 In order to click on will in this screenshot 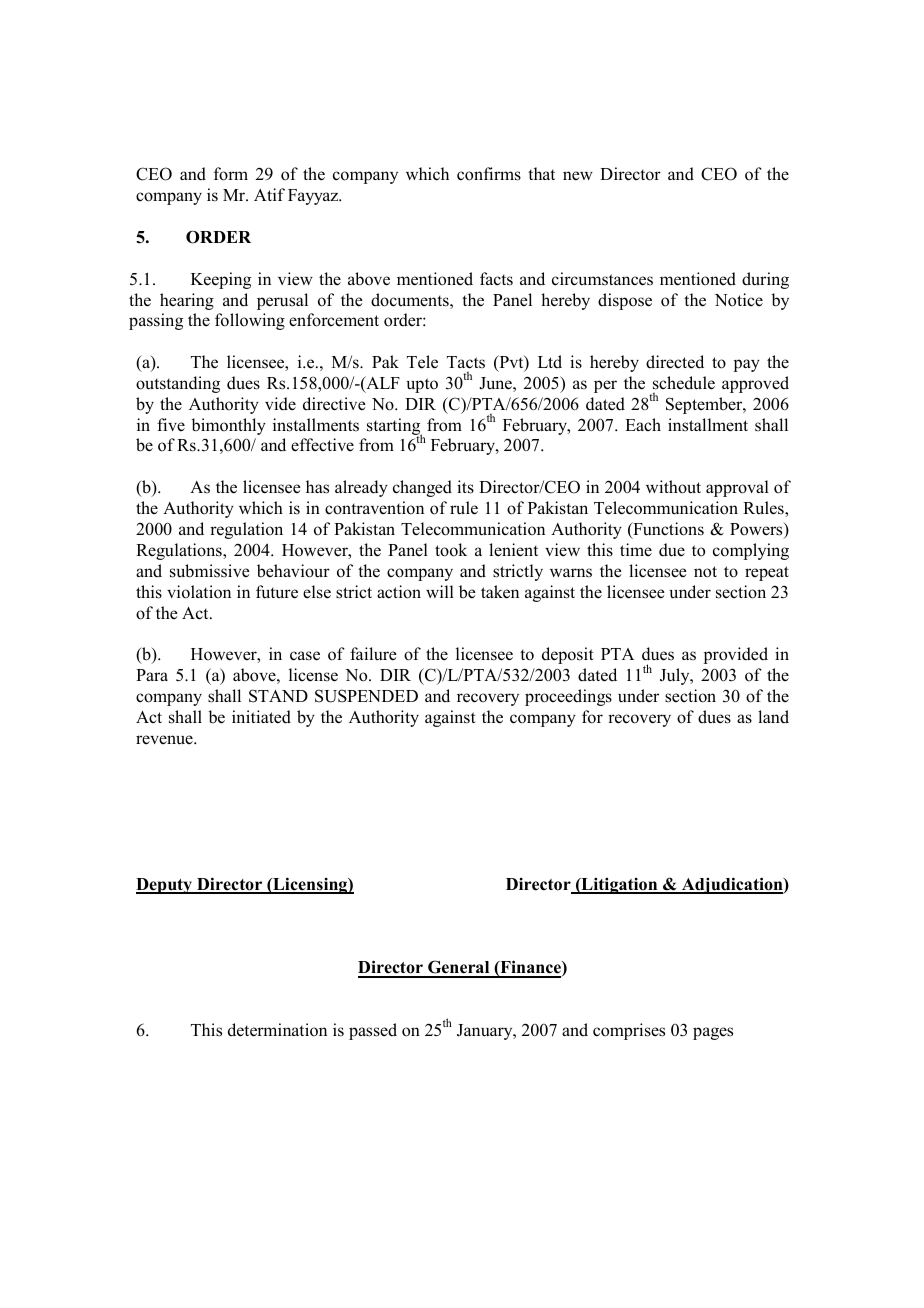, I will do `click(440, 591)`.
